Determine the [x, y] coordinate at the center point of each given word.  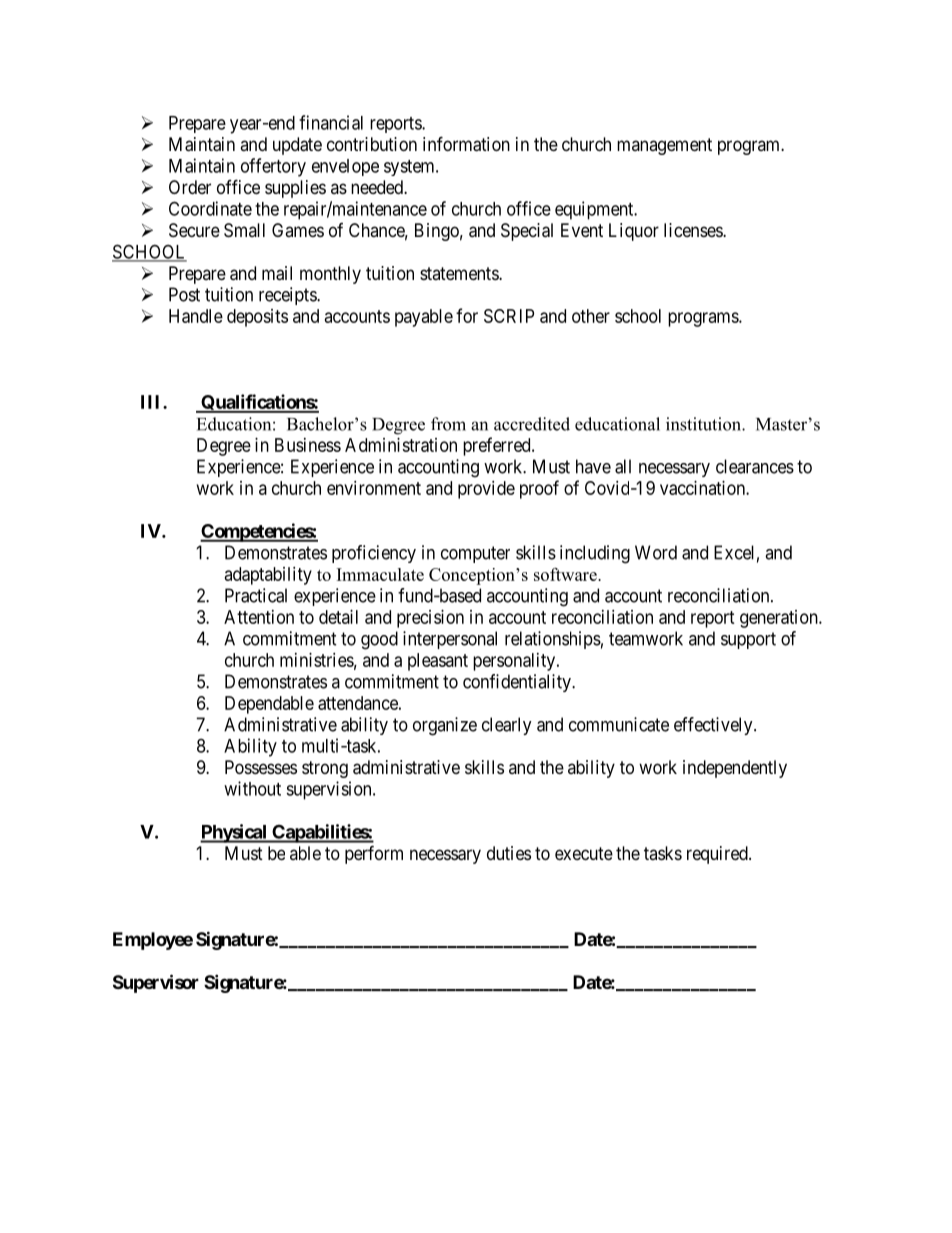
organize [445, 726]
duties [509, 853]
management [664, 146]
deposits [257, 318]
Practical [256, 595]
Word [656, 552]
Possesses [261, 767]
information [466, 144]
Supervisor [156, 983]
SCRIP [509, 316]
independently [735, 769]
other [591, 316]
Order [190, 187]
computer [475, 554]
